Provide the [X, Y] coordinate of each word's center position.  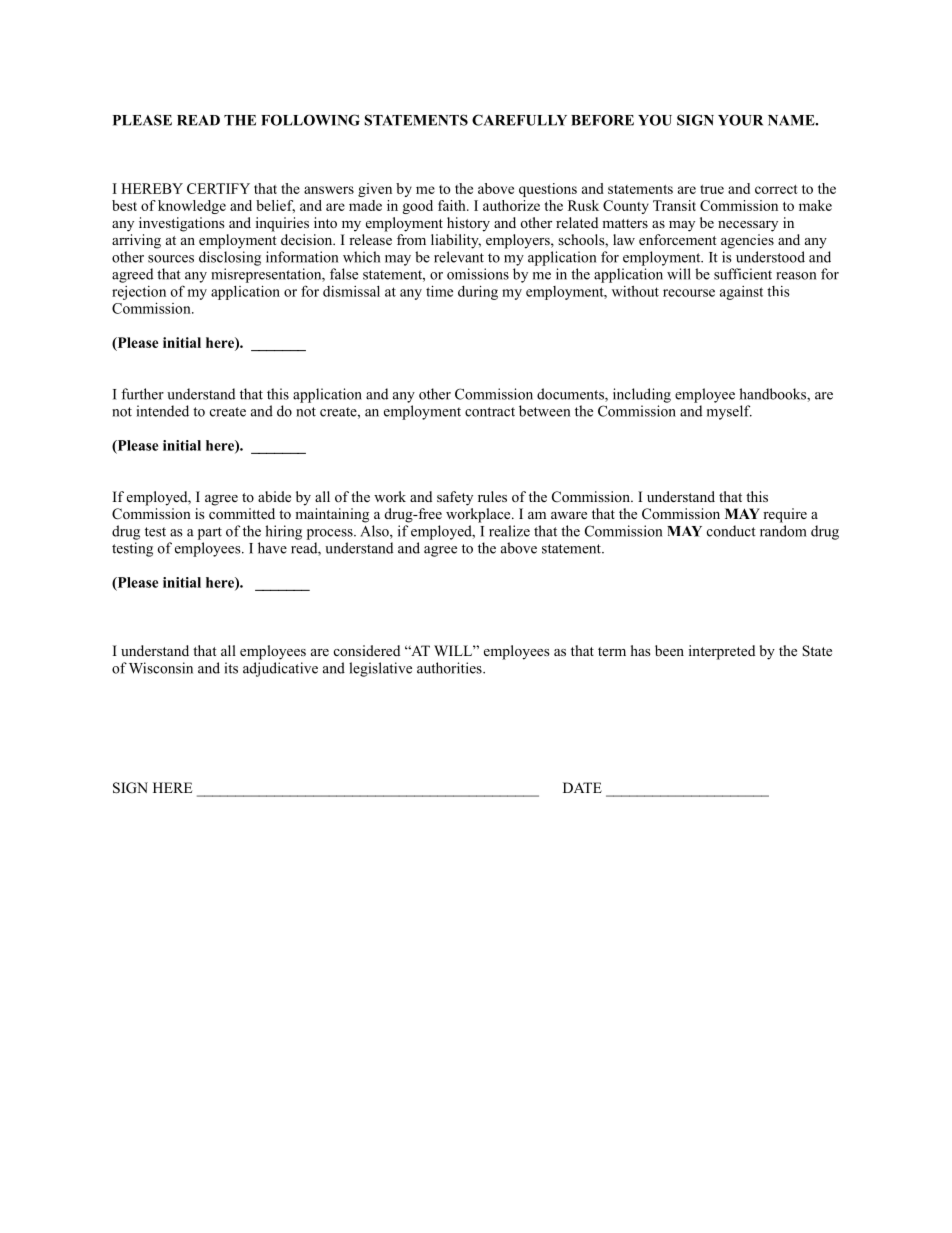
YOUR [740, 120]
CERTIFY [218, 188]
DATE [582, 787]
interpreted [722, 652]
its [231, 668]
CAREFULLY [519, 120]
